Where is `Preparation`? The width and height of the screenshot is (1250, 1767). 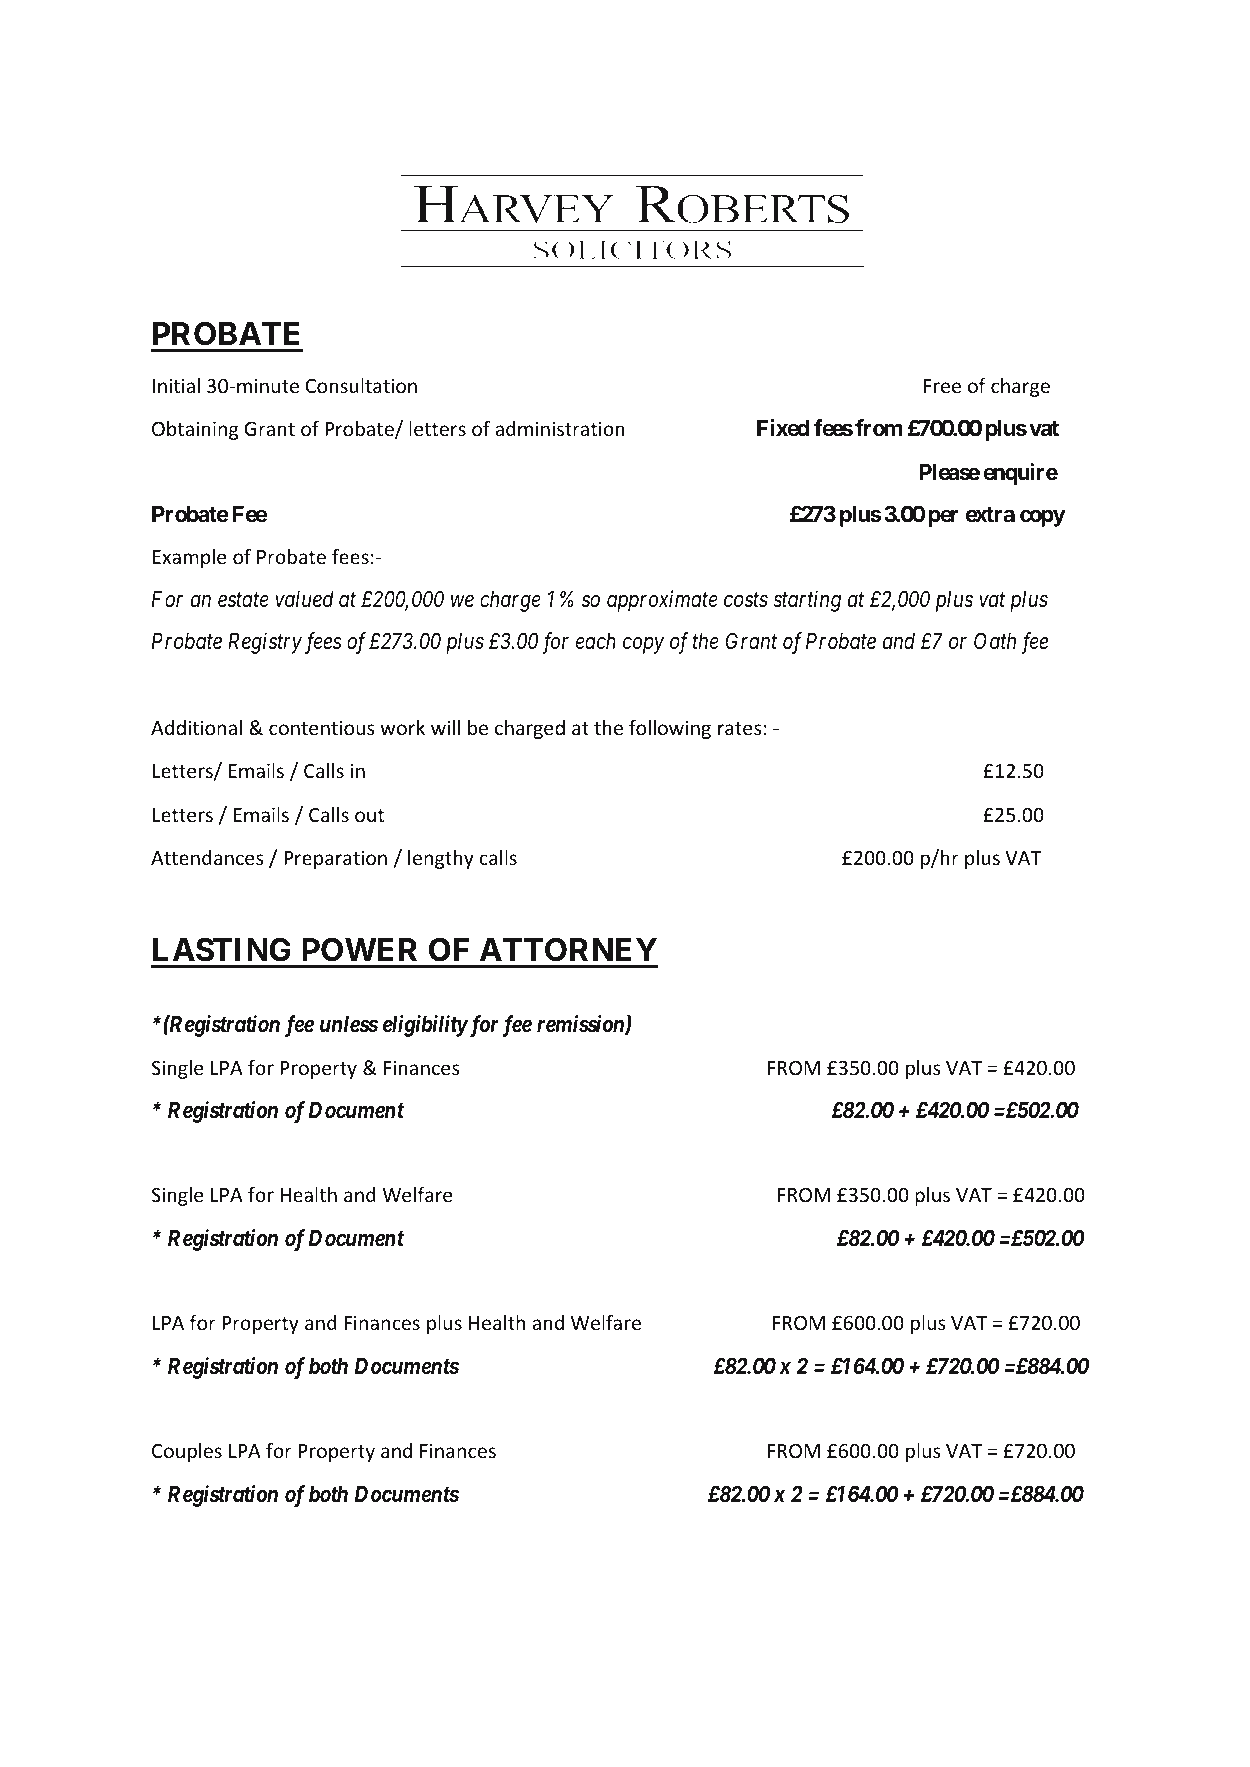 Preparation is located at coordinates (335, 859).
